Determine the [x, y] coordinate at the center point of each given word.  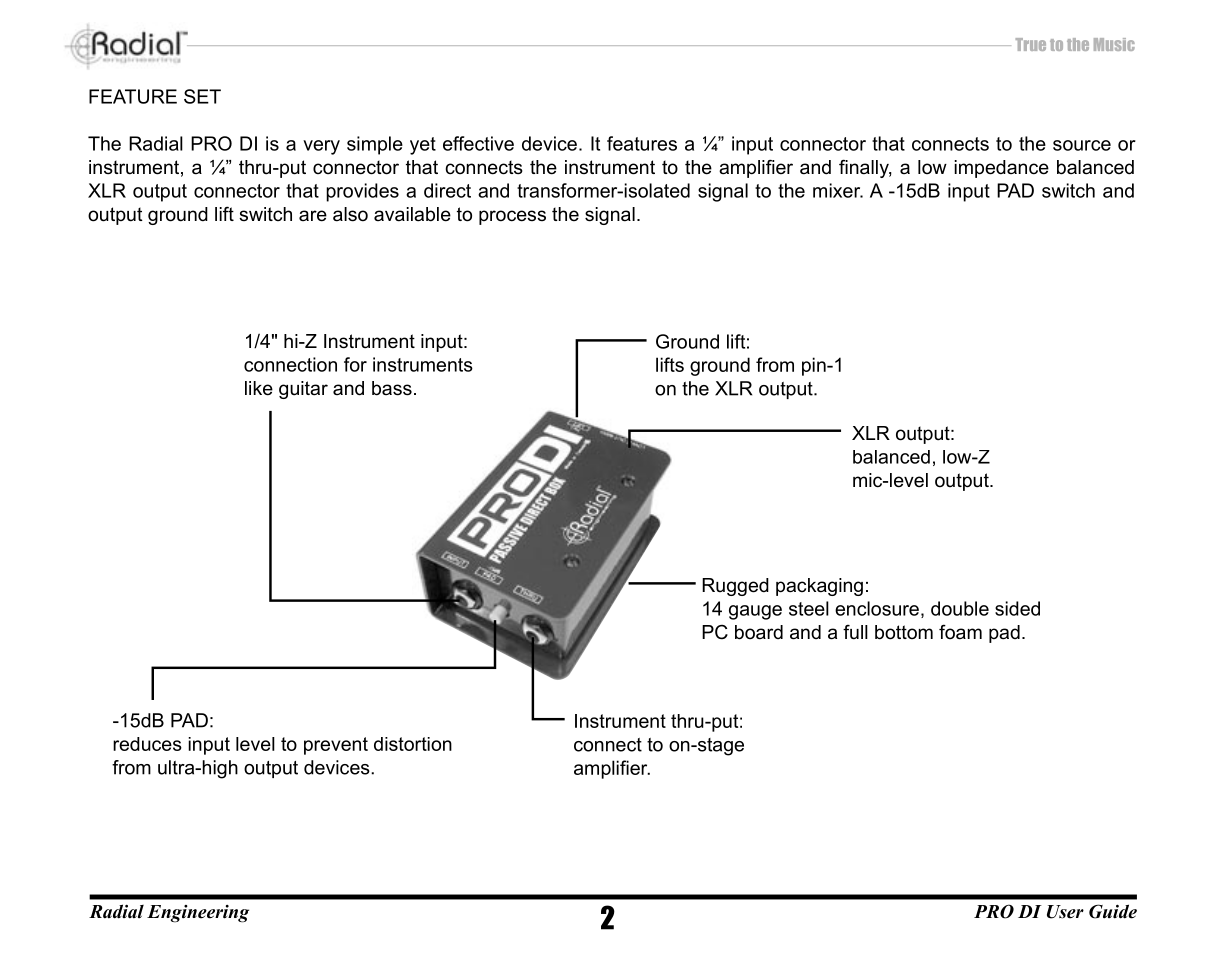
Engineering [198, 914]
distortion [413, 744]
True [1031, 44]
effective [478, 143]
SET [202, 96]
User [1065, 912]
